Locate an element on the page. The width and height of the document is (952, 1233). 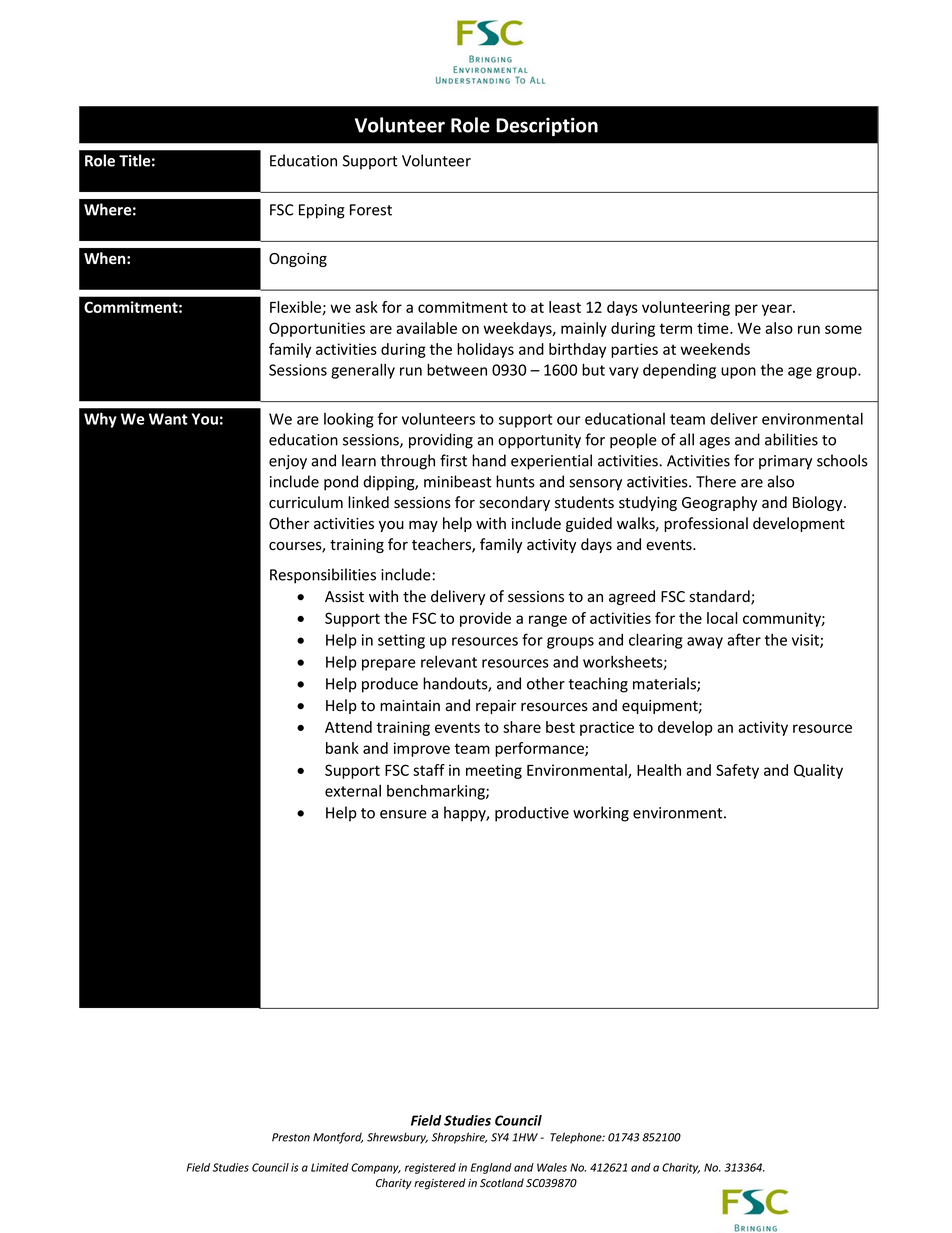
Description is located at coordinates (547, 126).
